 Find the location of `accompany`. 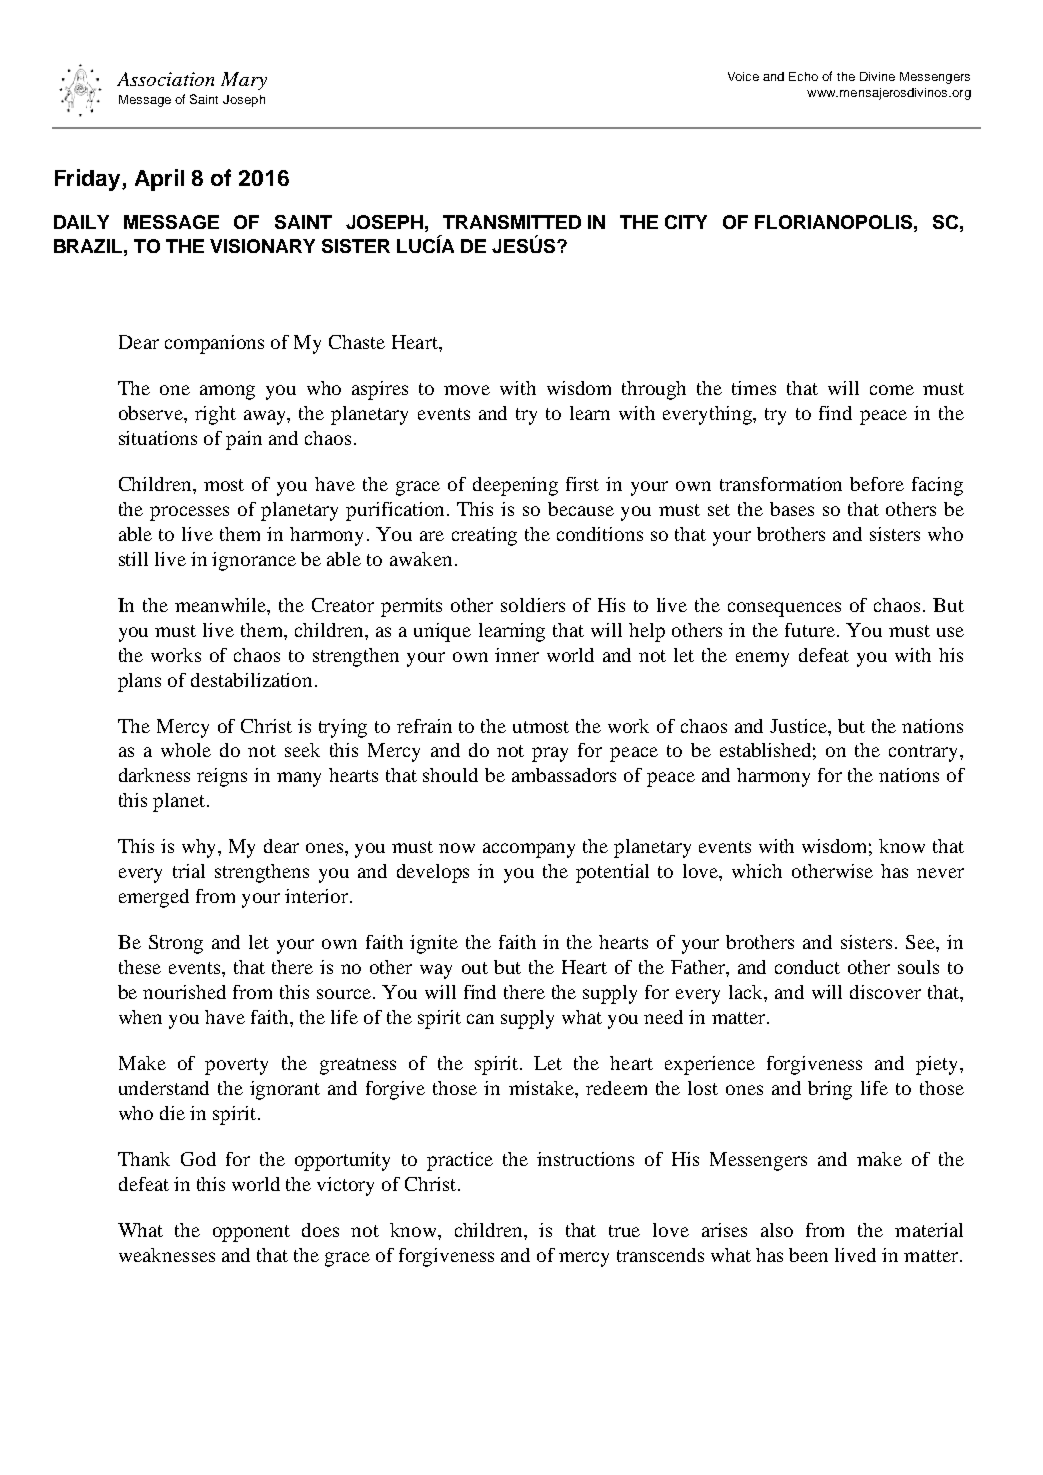

accompany is located at coordinates (529, 850).
